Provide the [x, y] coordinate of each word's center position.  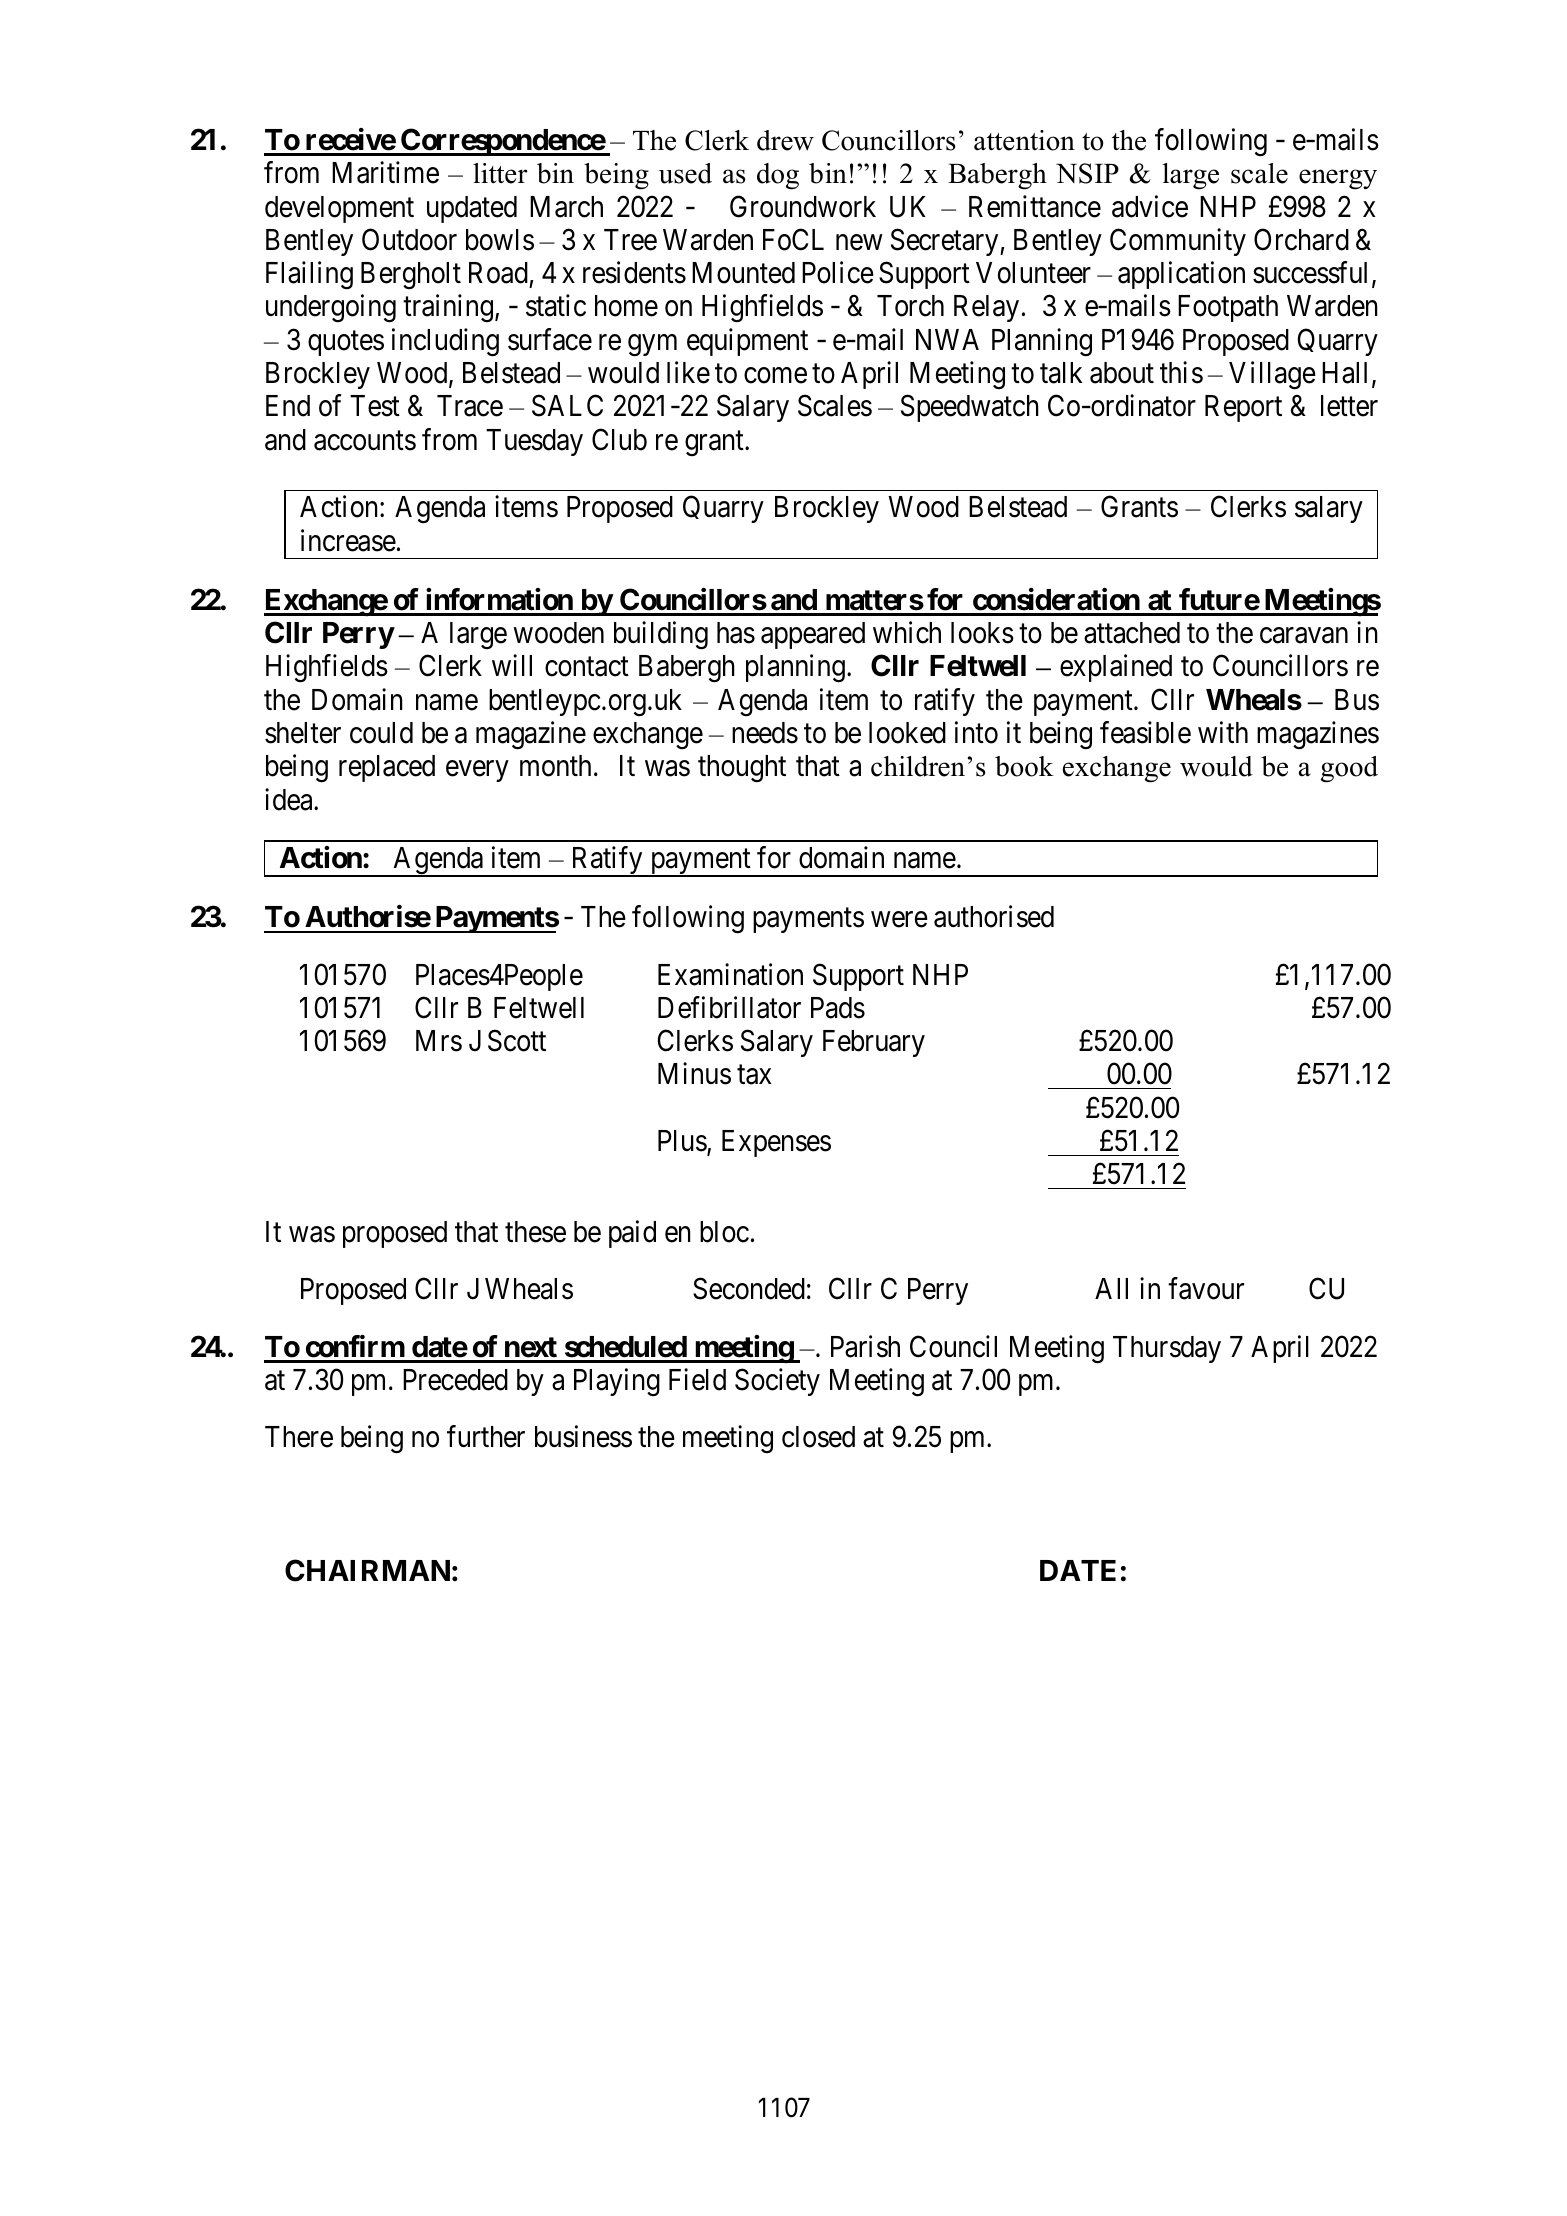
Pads [838, 1008]
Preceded [455, 1380]
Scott [517, 1041]
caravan [1304, 636]
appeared [813, 635]
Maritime [385, 172]
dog [778, 176]
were [899, 920]
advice [1150, 206]
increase [348, 540]
